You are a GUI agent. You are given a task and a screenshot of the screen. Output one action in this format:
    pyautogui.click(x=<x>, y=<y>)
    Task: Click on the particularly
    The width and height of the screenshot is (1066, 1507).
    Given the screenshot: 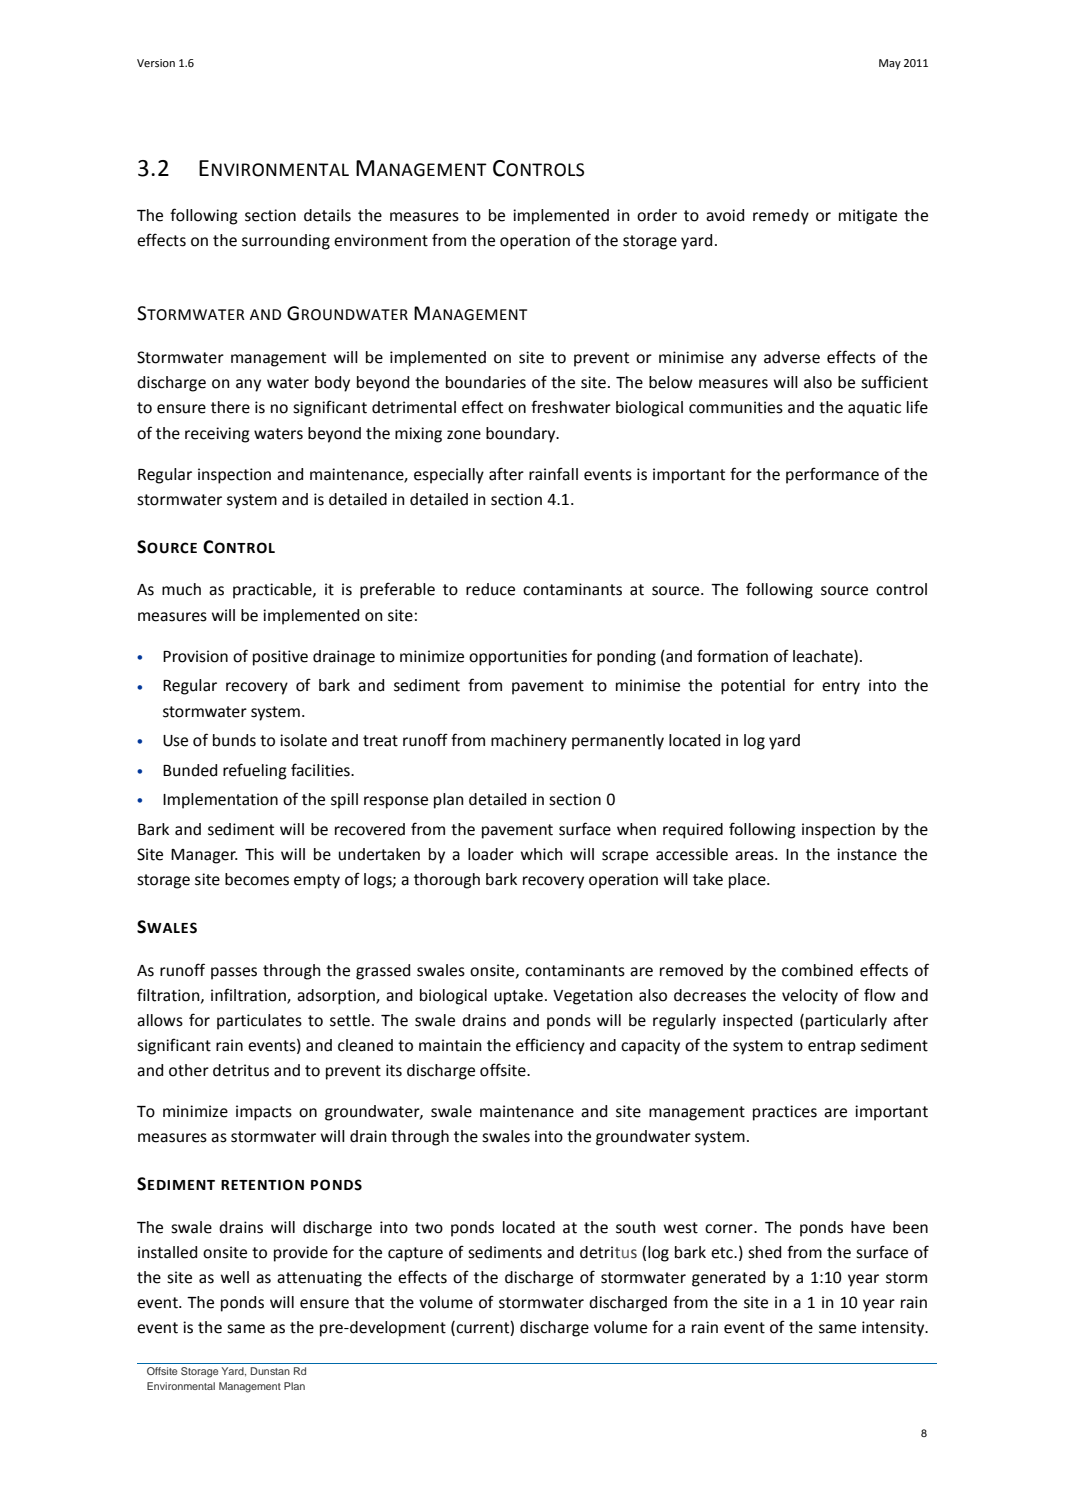 What is the action you would take?
    pyautogui.click(x=846, y=1022)
